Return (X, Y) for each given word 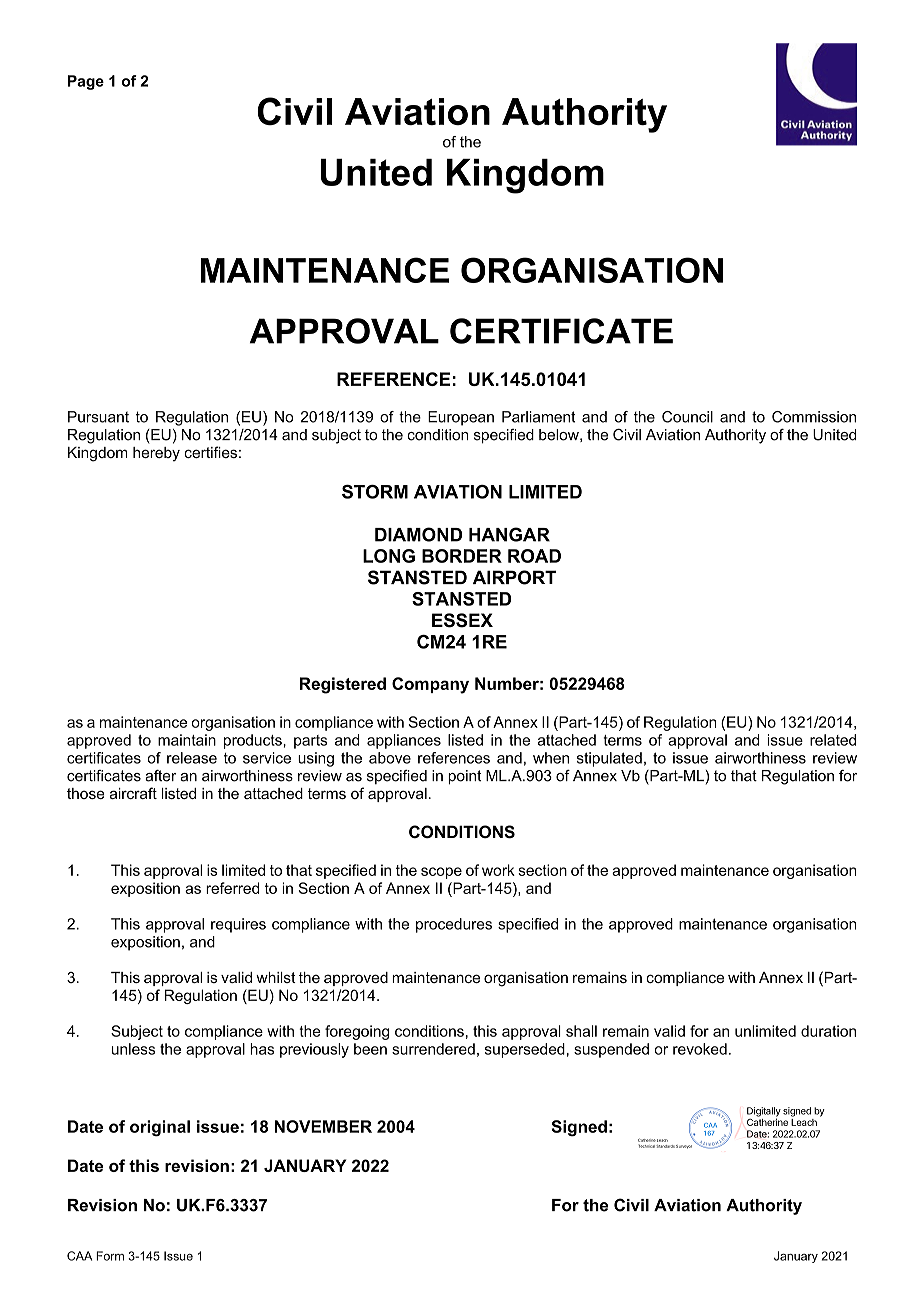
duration (828, 1031)
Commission (814, 417)
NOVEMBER (323, 1126)
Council (687, 417)
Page (86, 82)
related (833, 740)
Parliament (539, 417)
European (461, 418)
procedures (454, 925)
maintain (187, 740)
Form (110, 1256)
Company (430, 685)
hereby (156, 454)
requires (238, 925)
